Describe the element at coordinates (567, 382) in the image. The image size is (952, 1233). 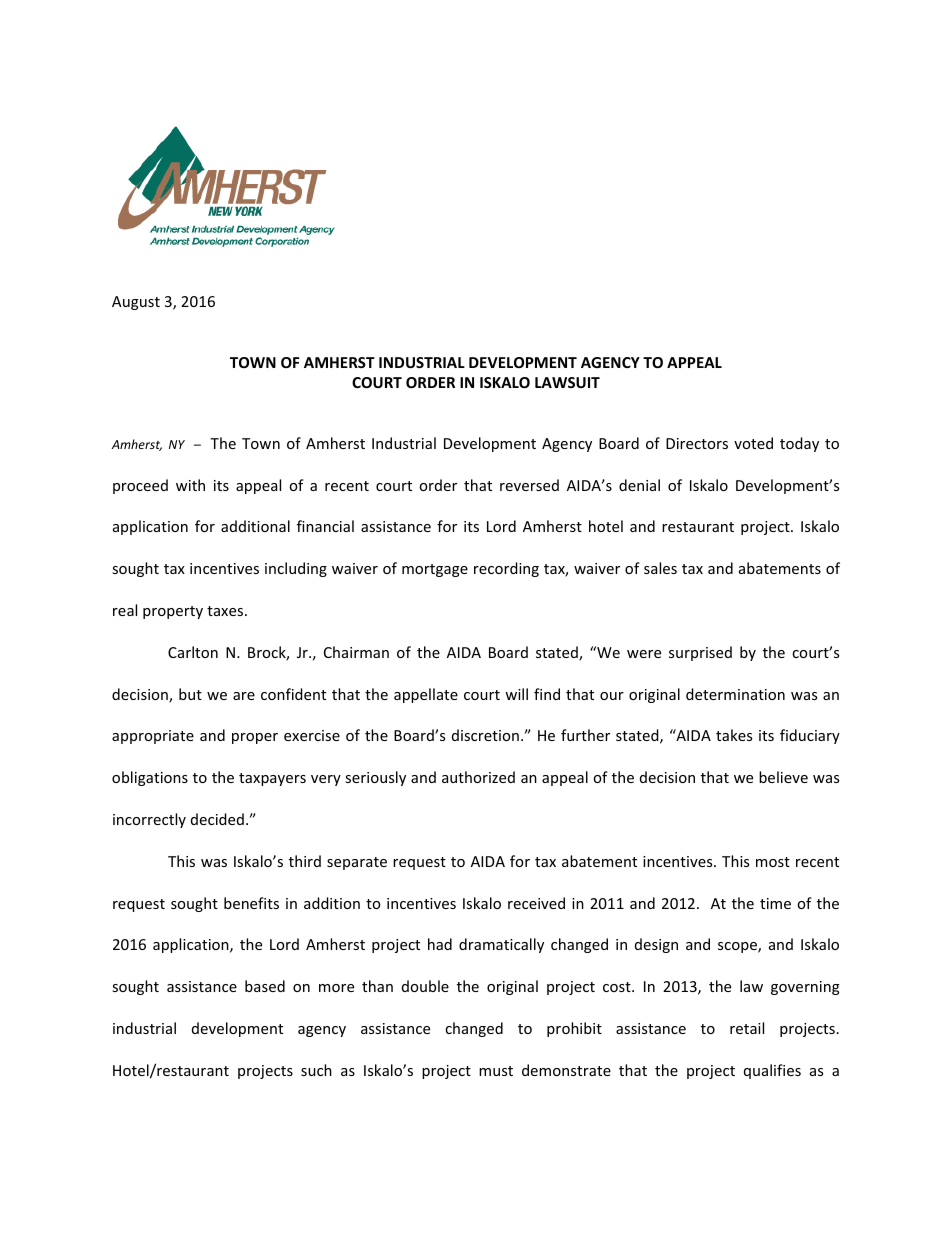
I see `LAWSUIT` at that location.
